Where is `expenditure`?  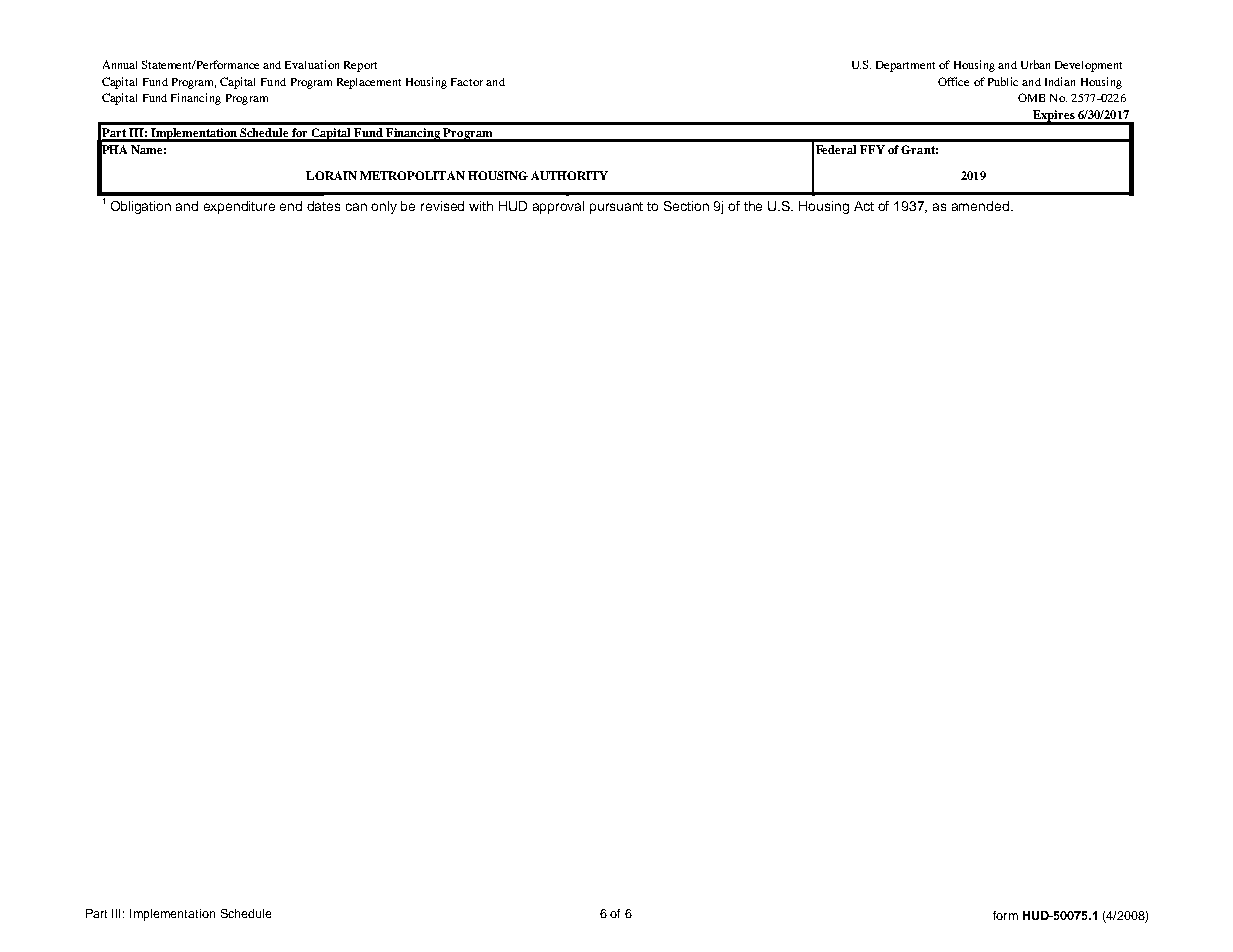 expenditure is located at coordinates (239, 207).
